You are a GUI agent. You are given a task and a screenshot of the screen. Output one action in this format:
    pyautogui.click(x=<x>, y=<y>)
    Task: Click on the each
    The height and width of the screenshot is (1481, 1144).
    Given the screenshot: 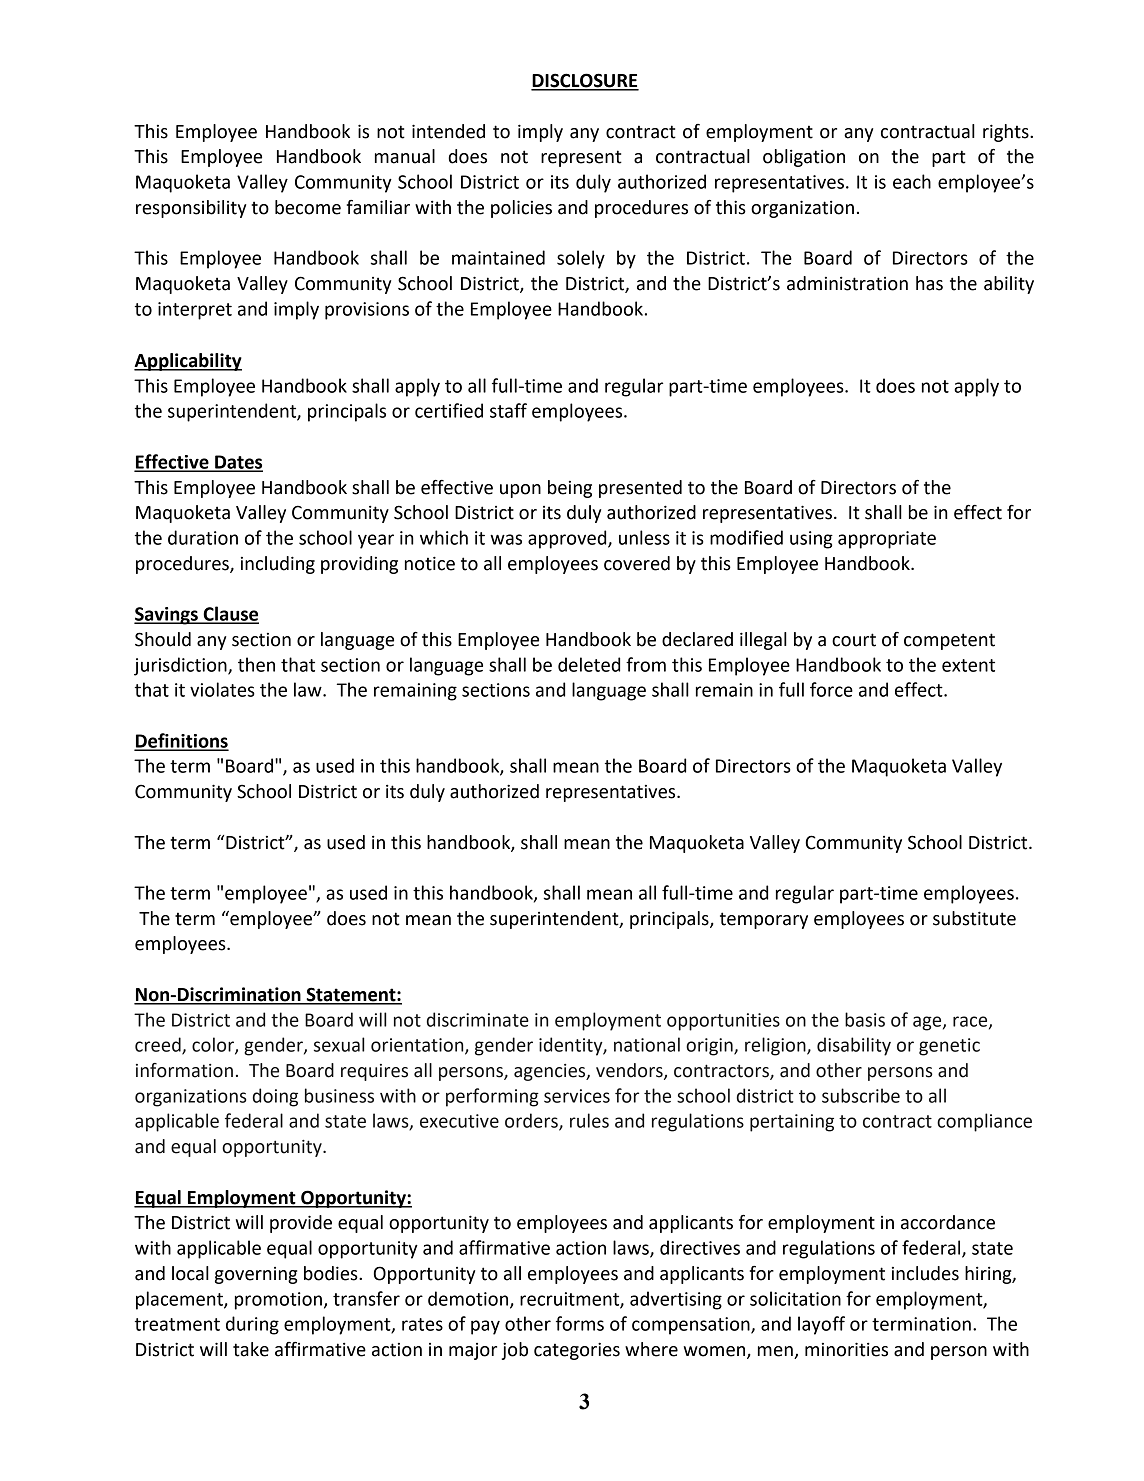 What is the action you would take?
    pyautogui.click(x=912, y=181)
